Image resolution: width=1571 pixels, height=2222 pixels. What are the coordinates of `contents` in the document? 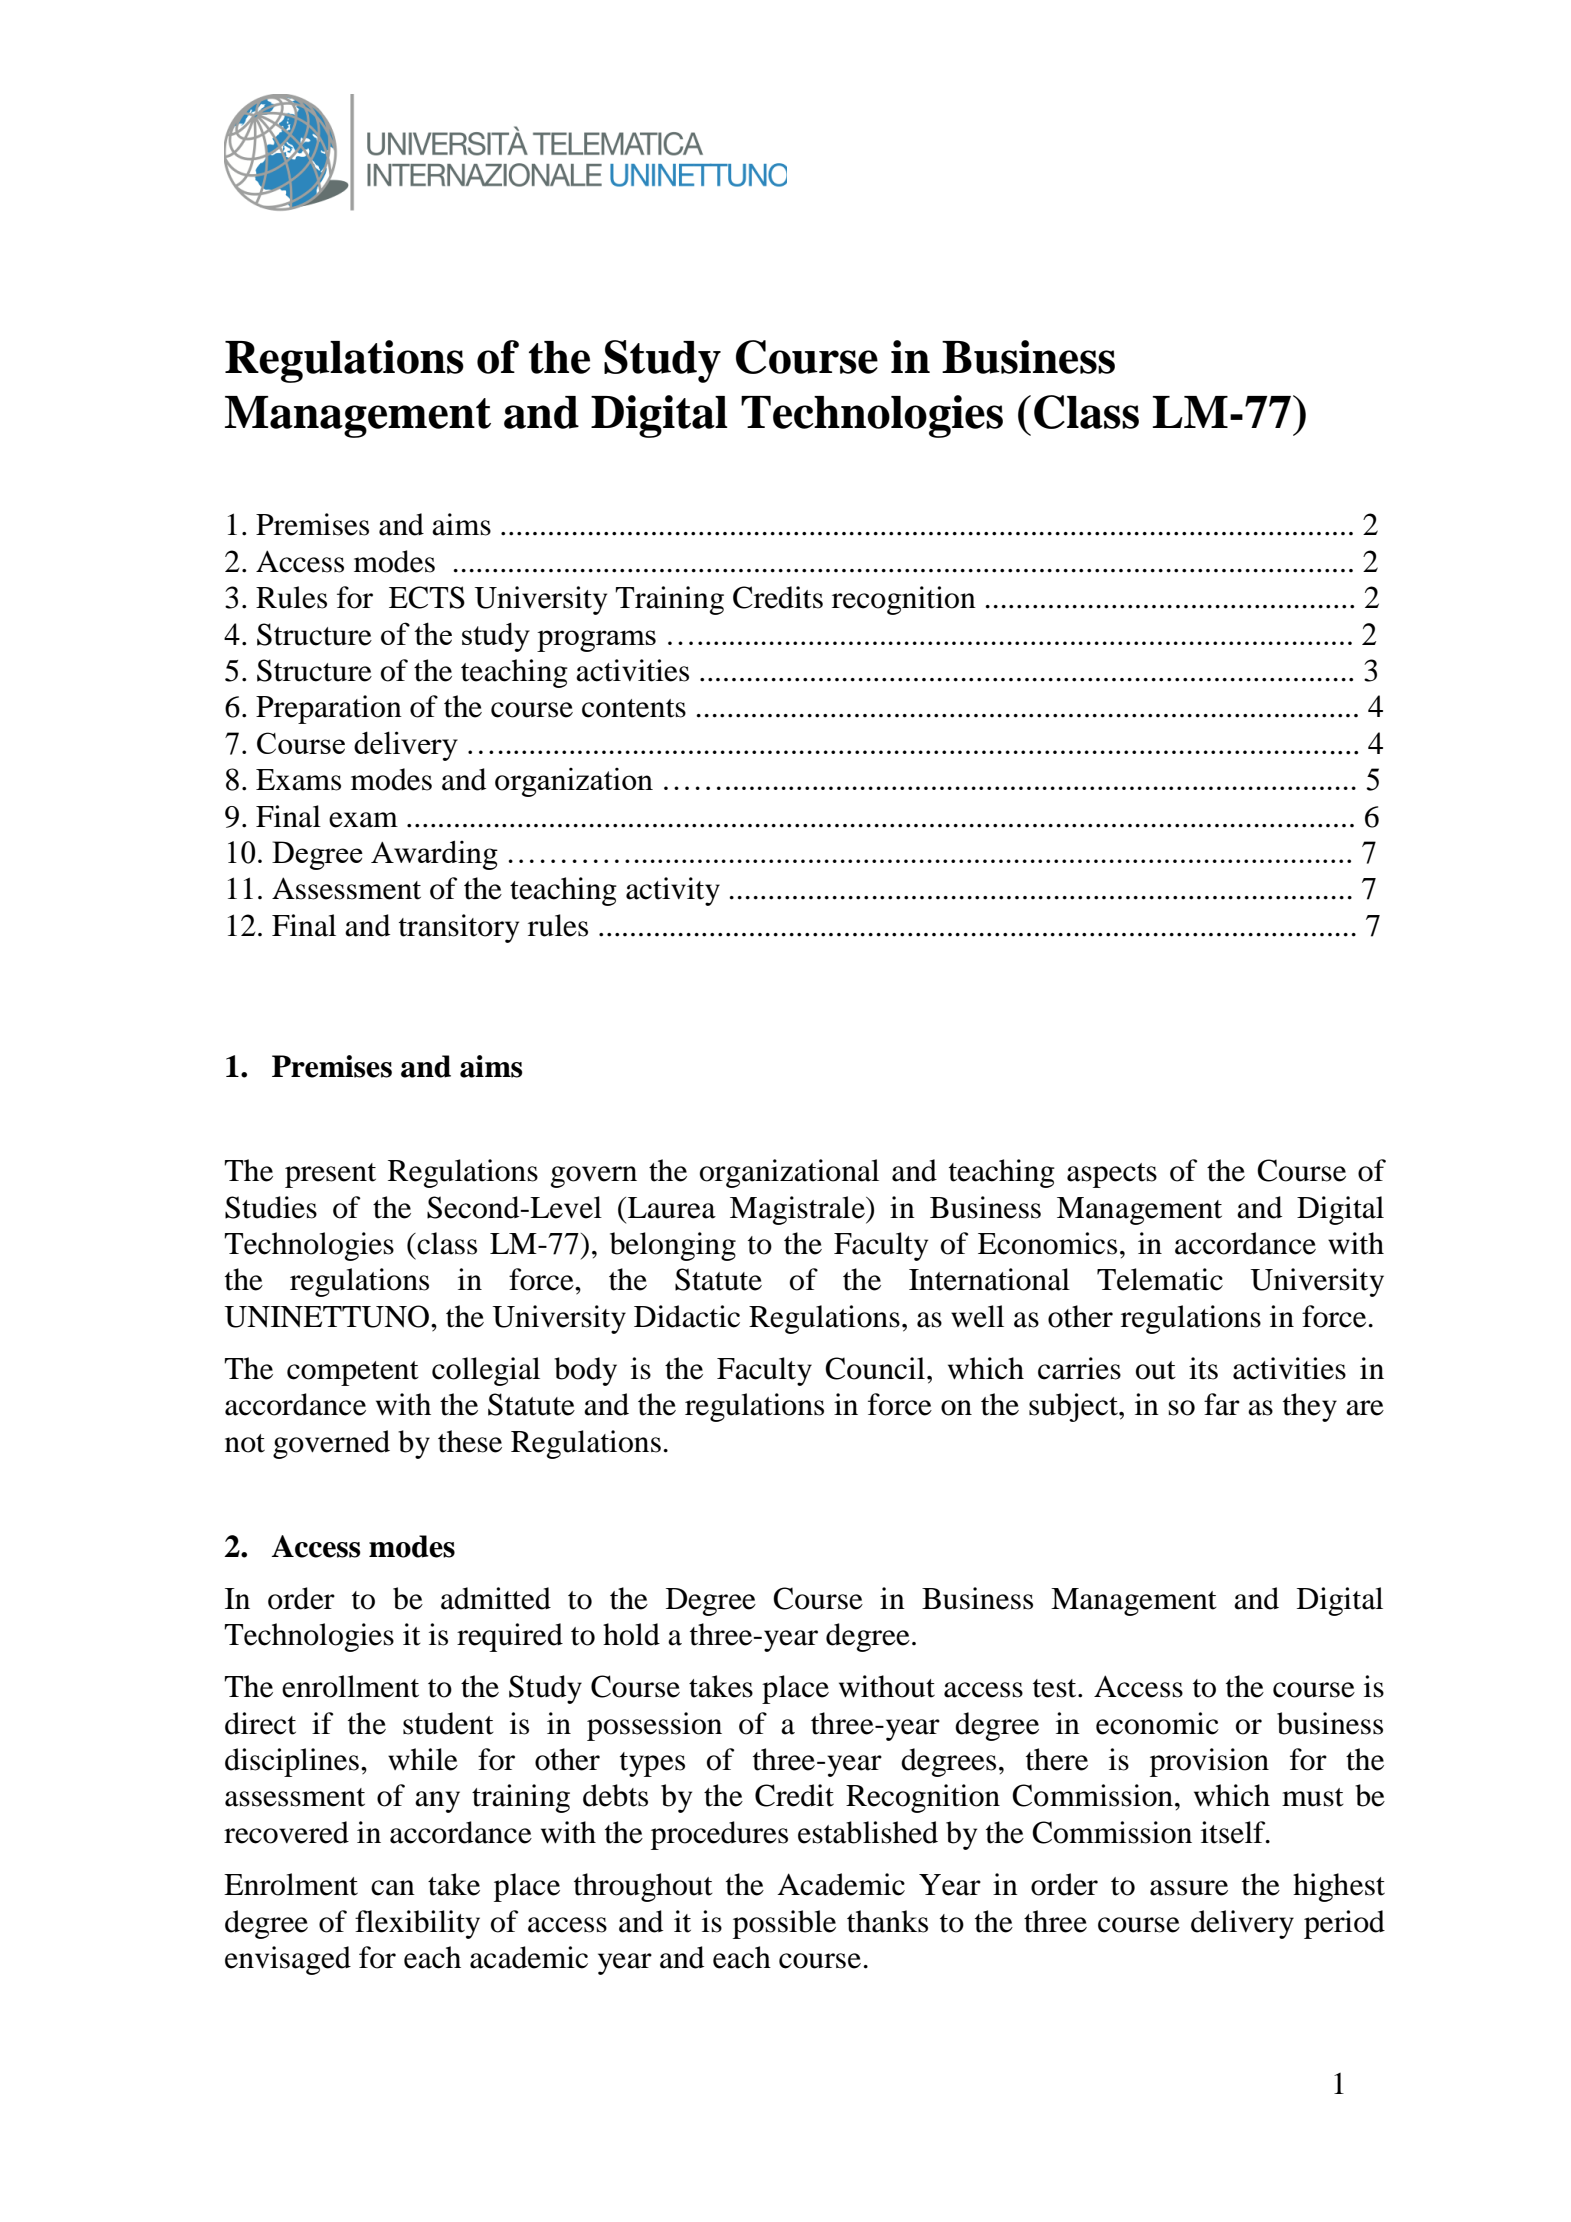 It's located at (634, 708).
